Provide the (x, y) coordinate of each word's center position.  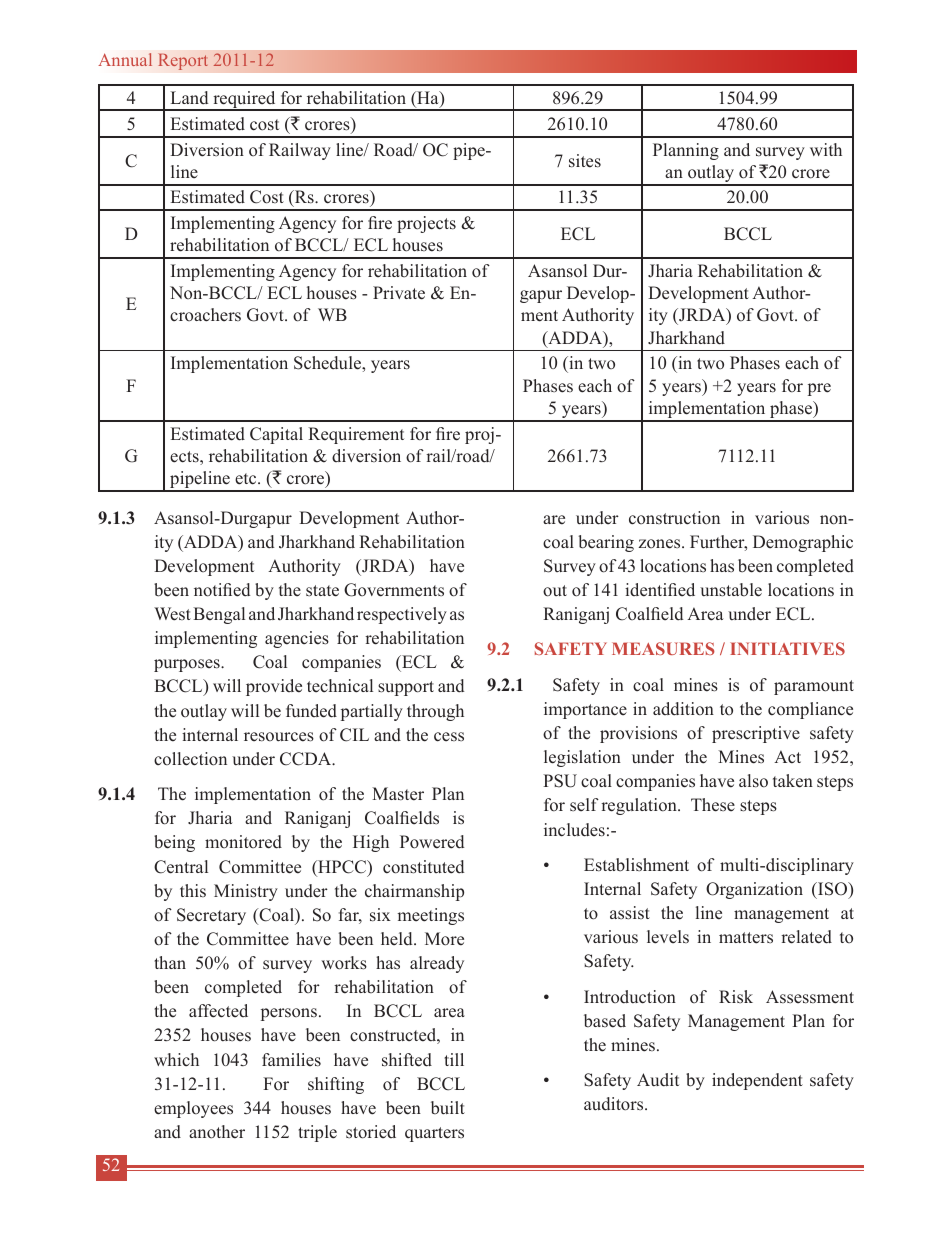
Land (189, 98)
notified (222, 590)
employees (193, 1109)
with (826, 149)
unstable (731, 590)
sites (585, 161)
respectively (402, 615)
